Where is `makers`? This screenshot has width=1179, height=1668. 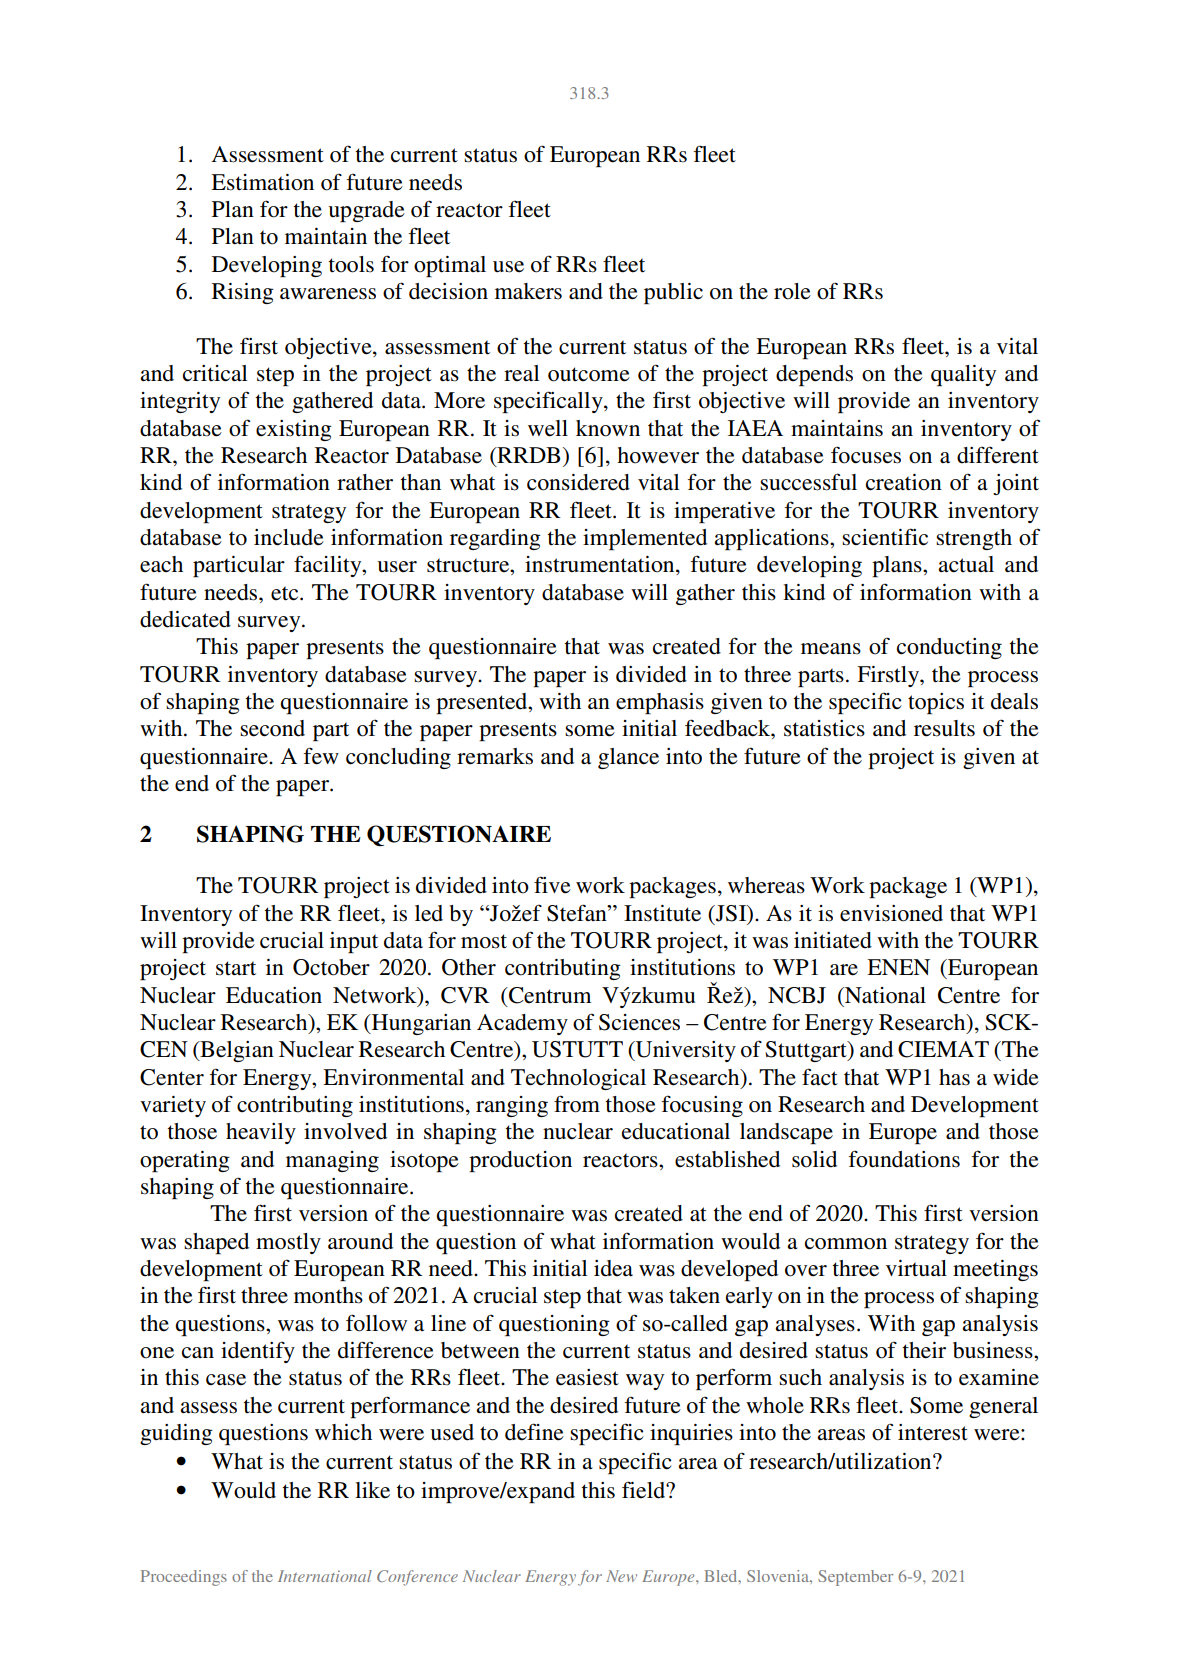
makers is located at coordinates (528, 291).
